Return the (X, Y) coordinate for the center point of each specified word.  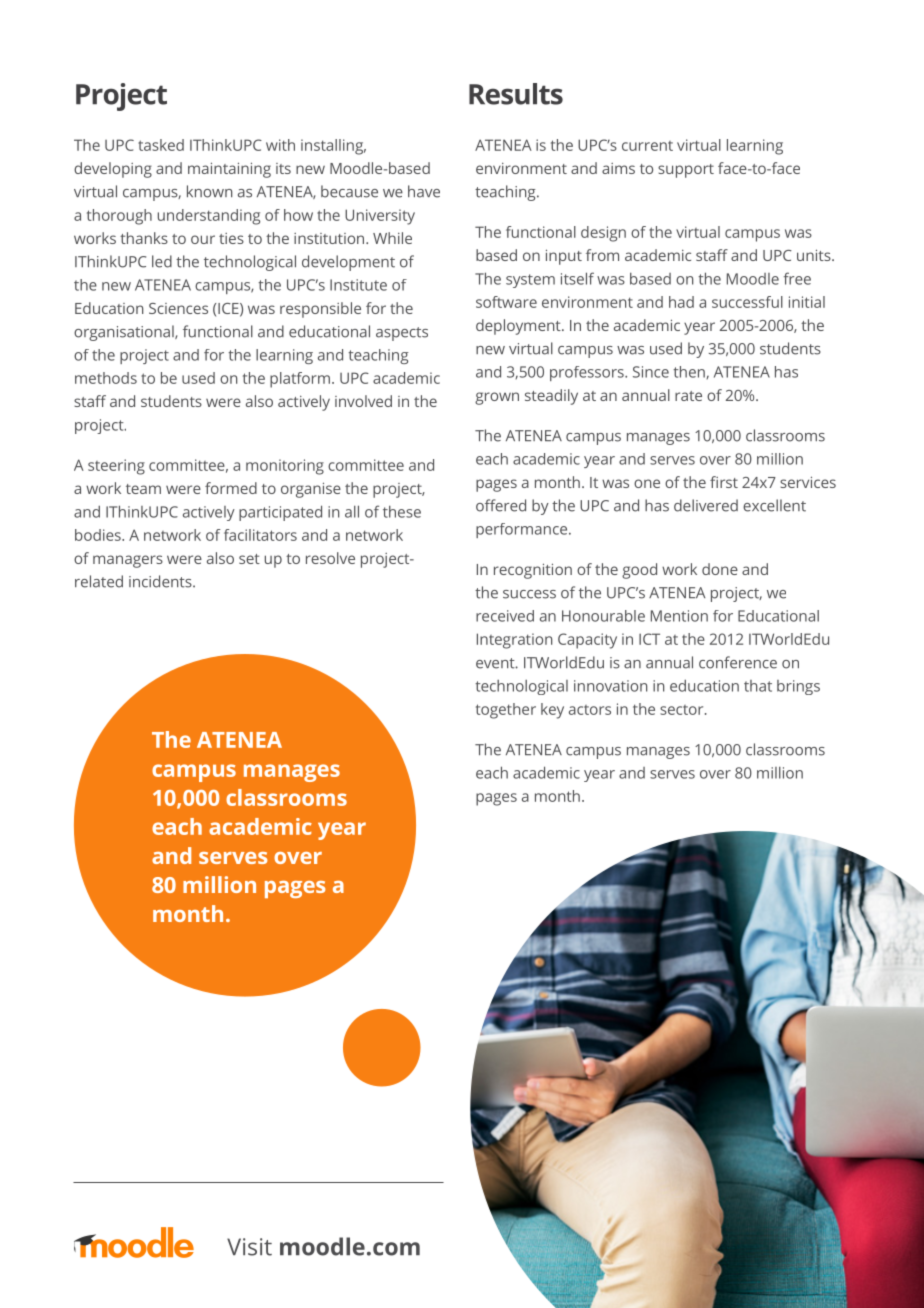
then (690, 372)
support (686, 171)
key (552, 711)
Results (516, 94)
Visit (249, 1247)
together (506, 711)
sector (683, 710)
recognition (533, 571)
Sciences (178, 308)
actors (590, 710)
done (720, 569)
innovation (610, 686)
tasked (161, 145)
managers (128, 561)
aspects (402, 334)
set (249, 559)
